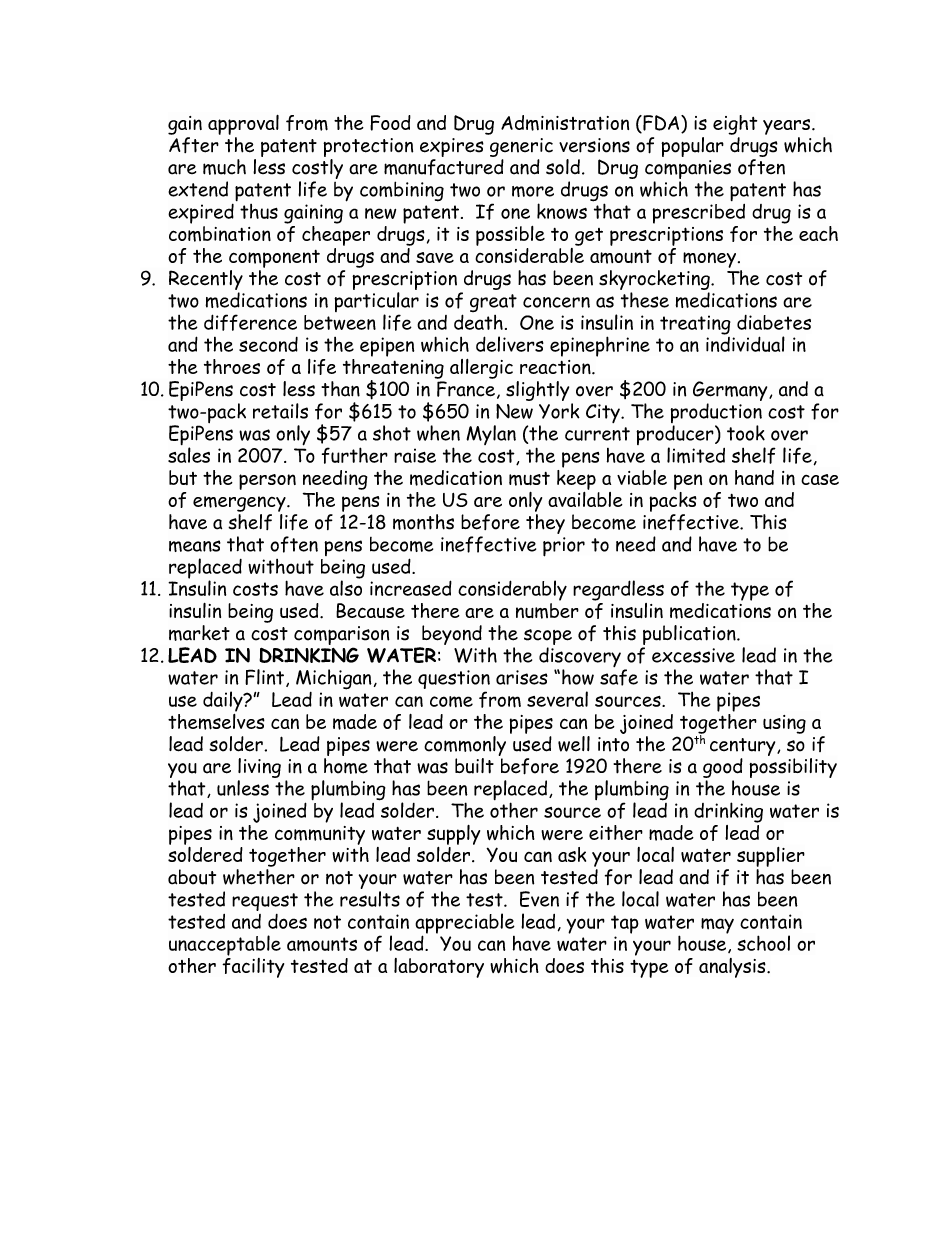 The height and width of the image is (1233, 952). Describe the element at coordinates (764, 943) in the image. I see `school` at that location.
